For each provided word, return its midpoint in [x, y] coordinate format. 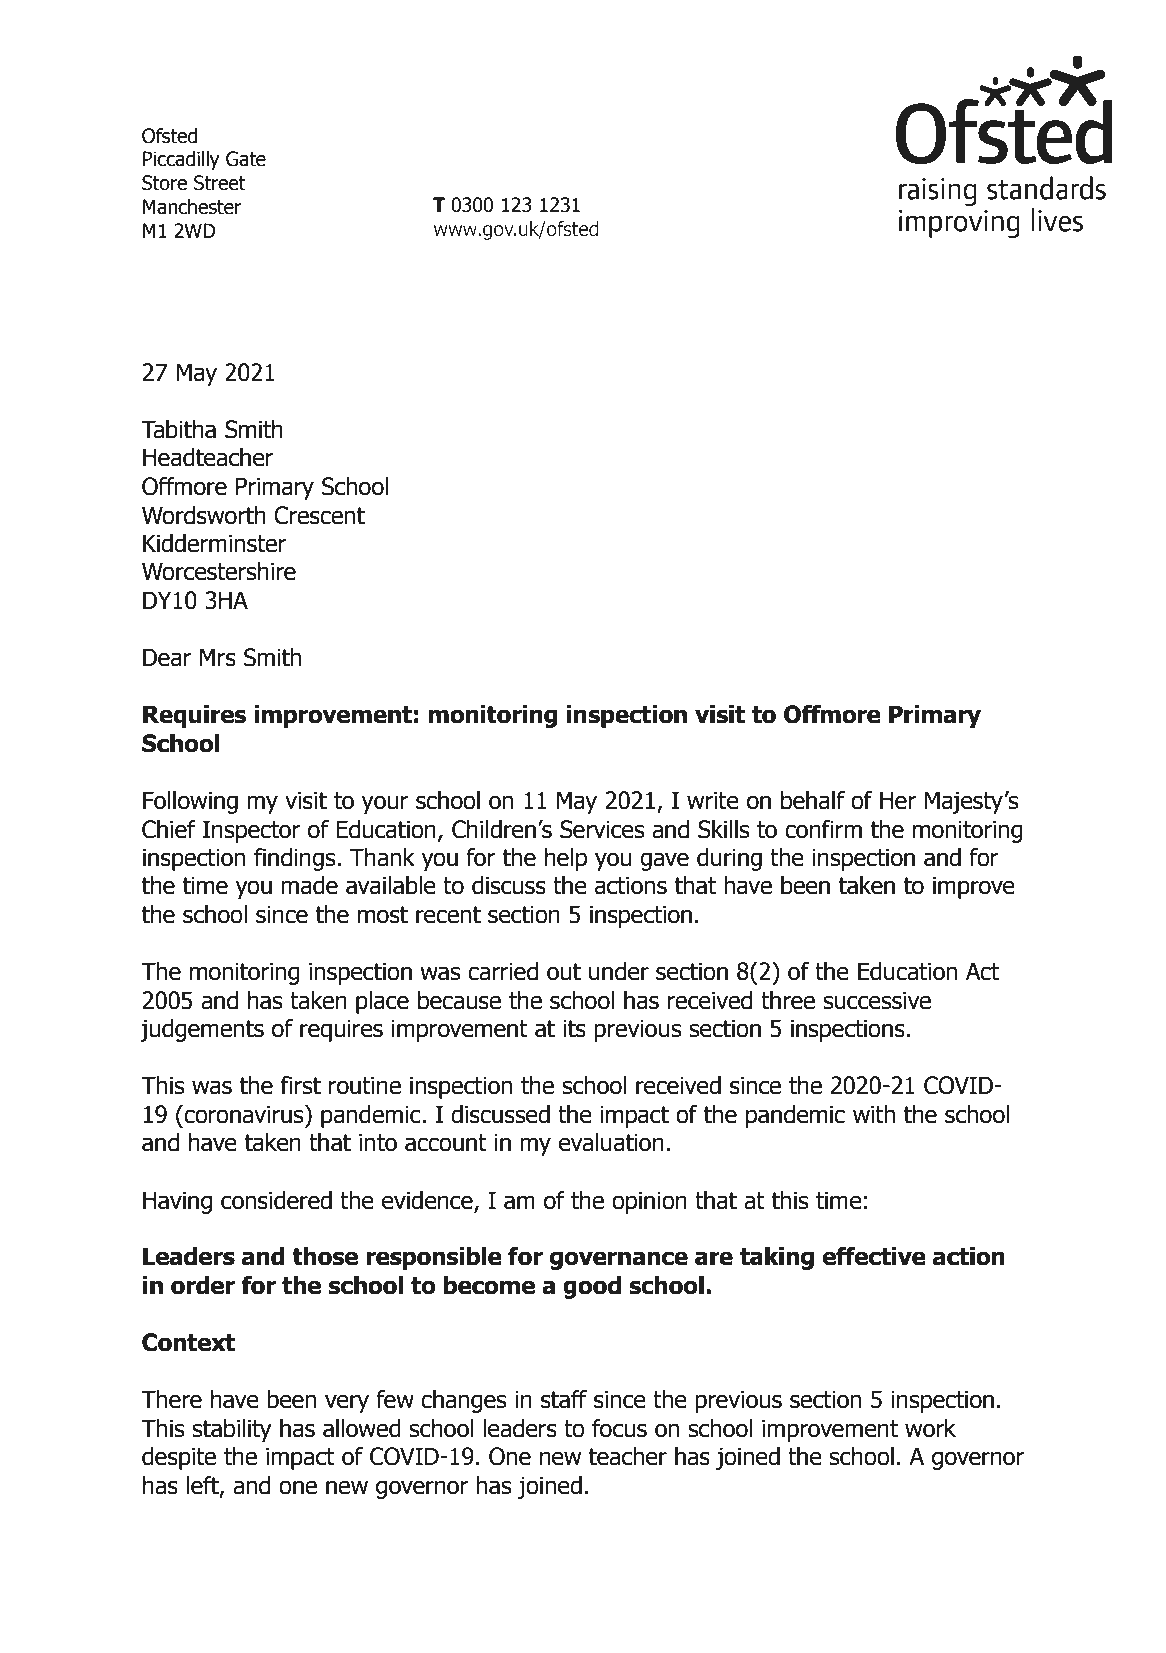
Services [602, 829]
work [930, 1428]
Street [220, 183]
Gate [246, 159]
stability [232, 1430]
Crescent [319, 515]
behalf [813, 800]
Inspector [252, 831]
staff [564, 1399]
